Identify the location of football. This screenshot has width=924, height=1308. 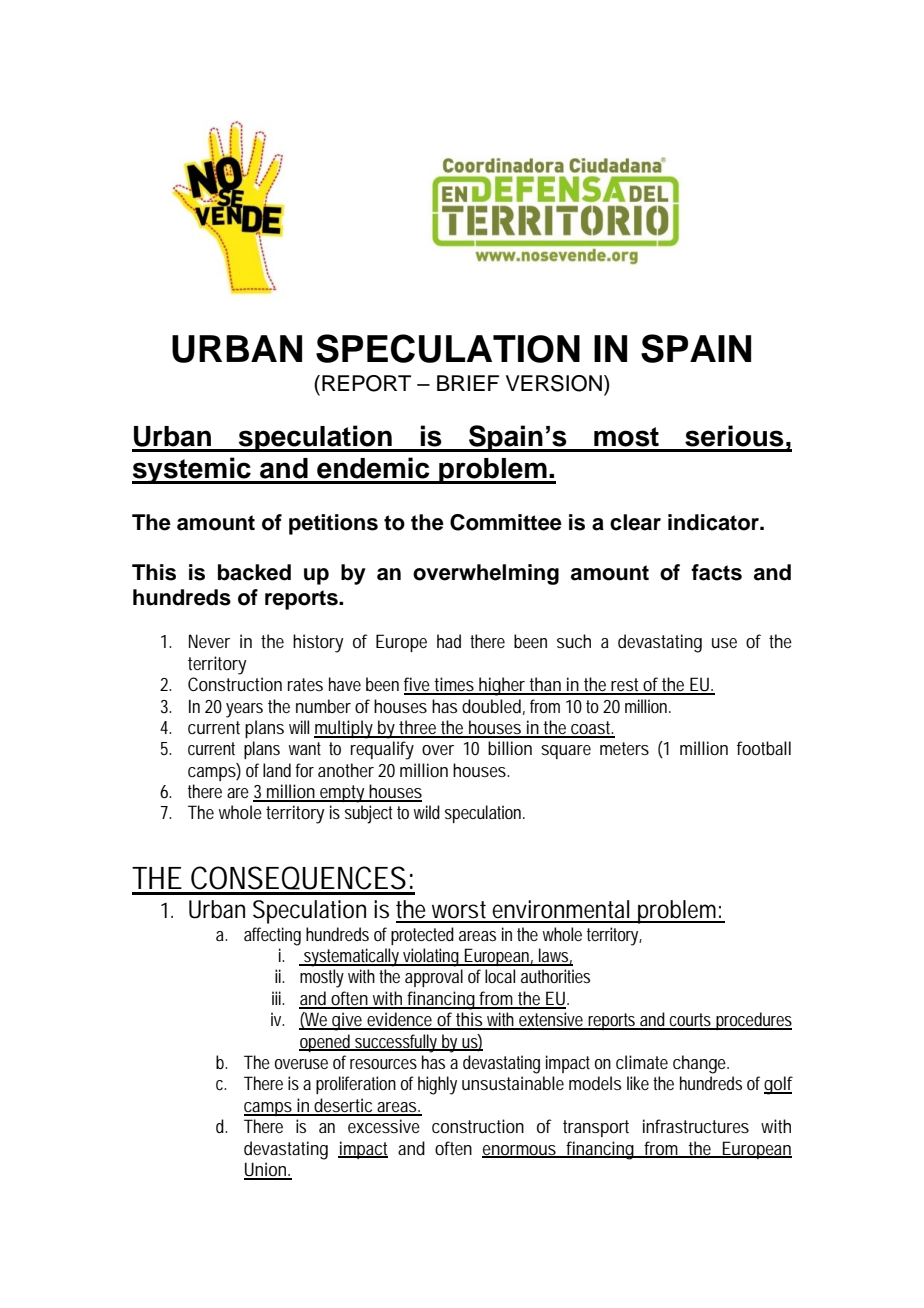
(764, 748).
